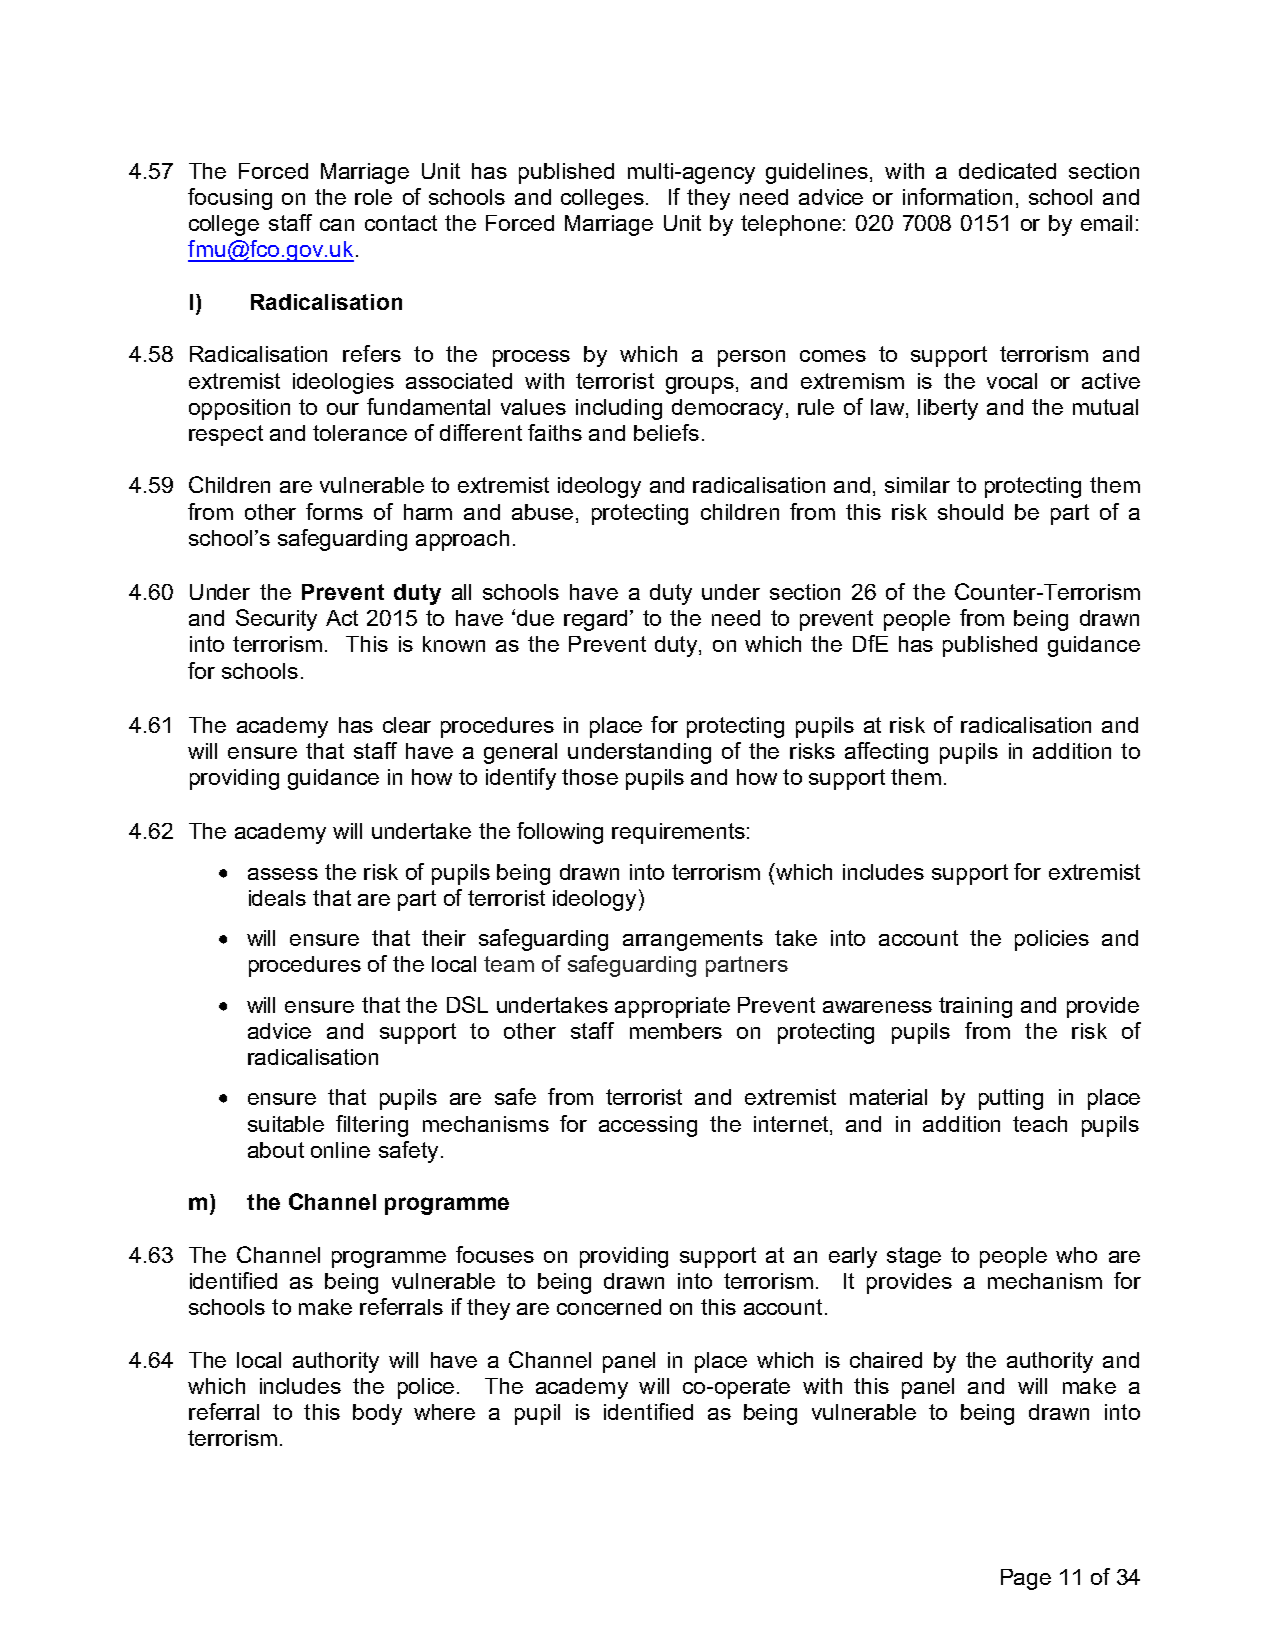  Describe the element at coordinates (283, 874) in the page. I see `assess` at that location.
